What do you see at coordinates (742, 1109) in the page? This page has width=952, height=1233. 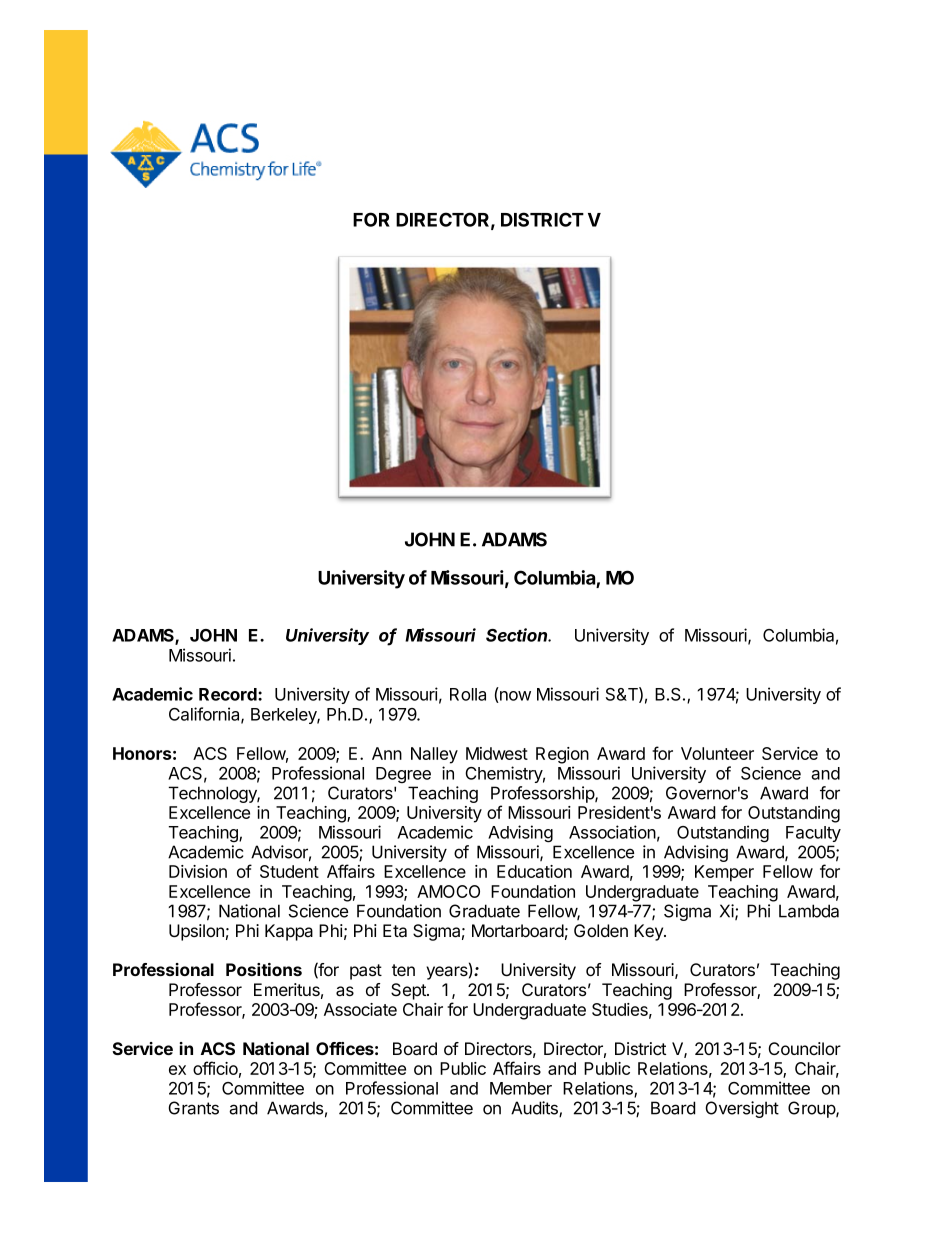 I see `Oversight` at bounding box center [742, 1109].
